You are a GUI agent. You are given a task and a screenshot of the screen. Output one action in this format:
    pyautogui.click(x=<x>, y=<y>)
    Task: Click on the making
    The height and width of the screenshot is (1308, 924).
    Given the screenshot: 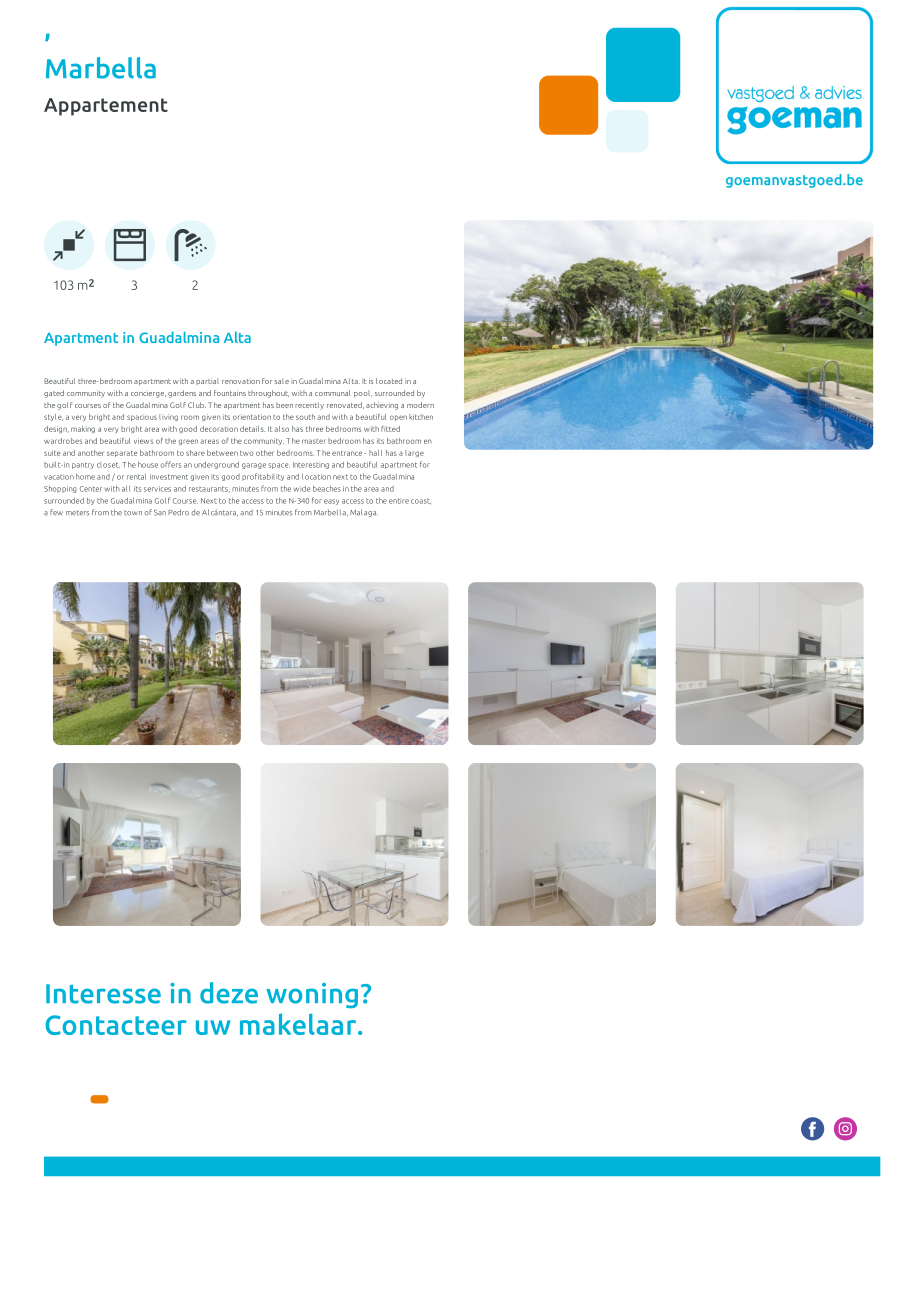 What is the action you would take?
    pyautogui.click(x=83, y=429)
